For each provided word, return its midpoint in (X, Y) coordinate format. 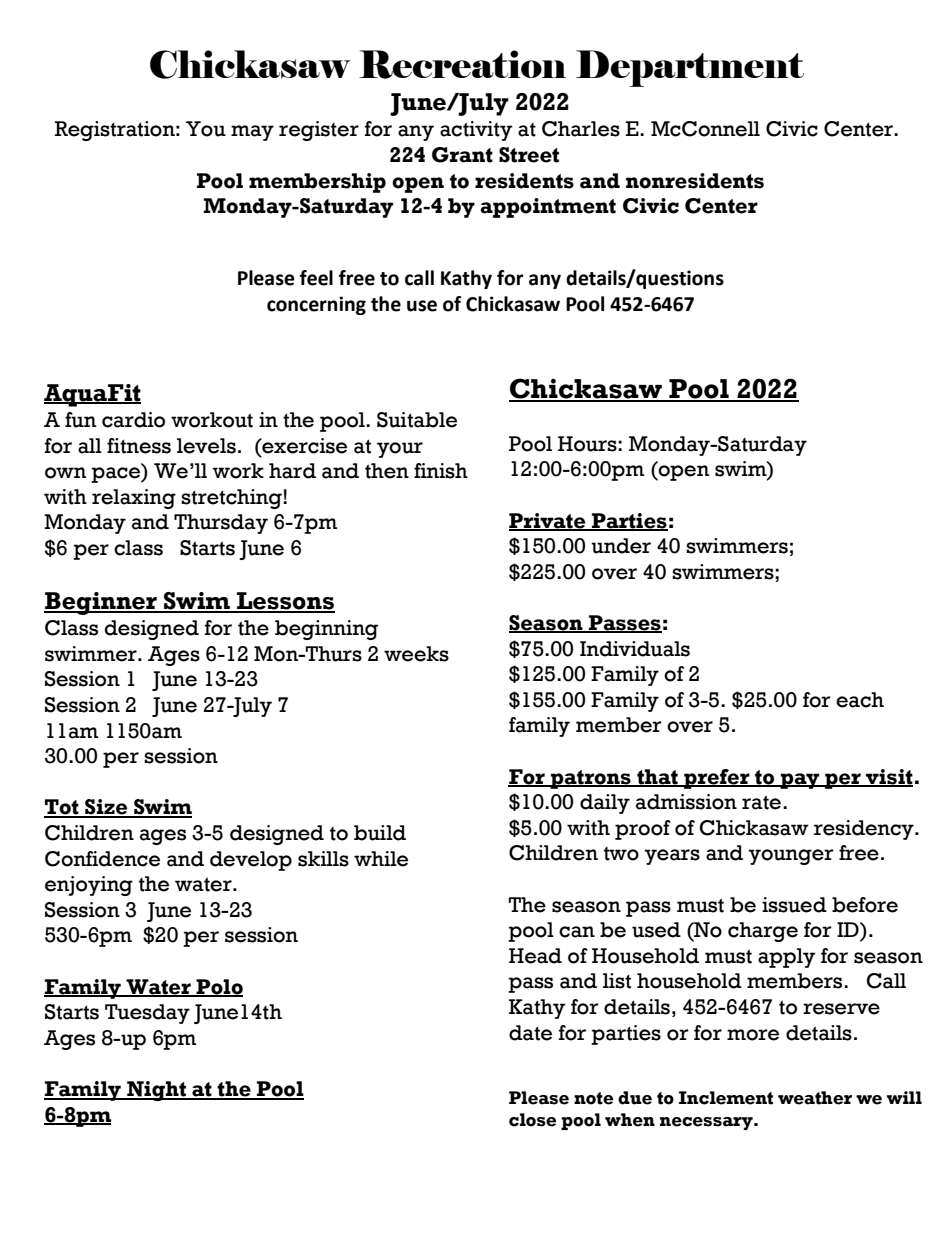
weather (815, 1098)
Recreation (462, 64)
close (532, 1120)
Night (156, 1091)
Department (690, 68)
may (252, 133)
